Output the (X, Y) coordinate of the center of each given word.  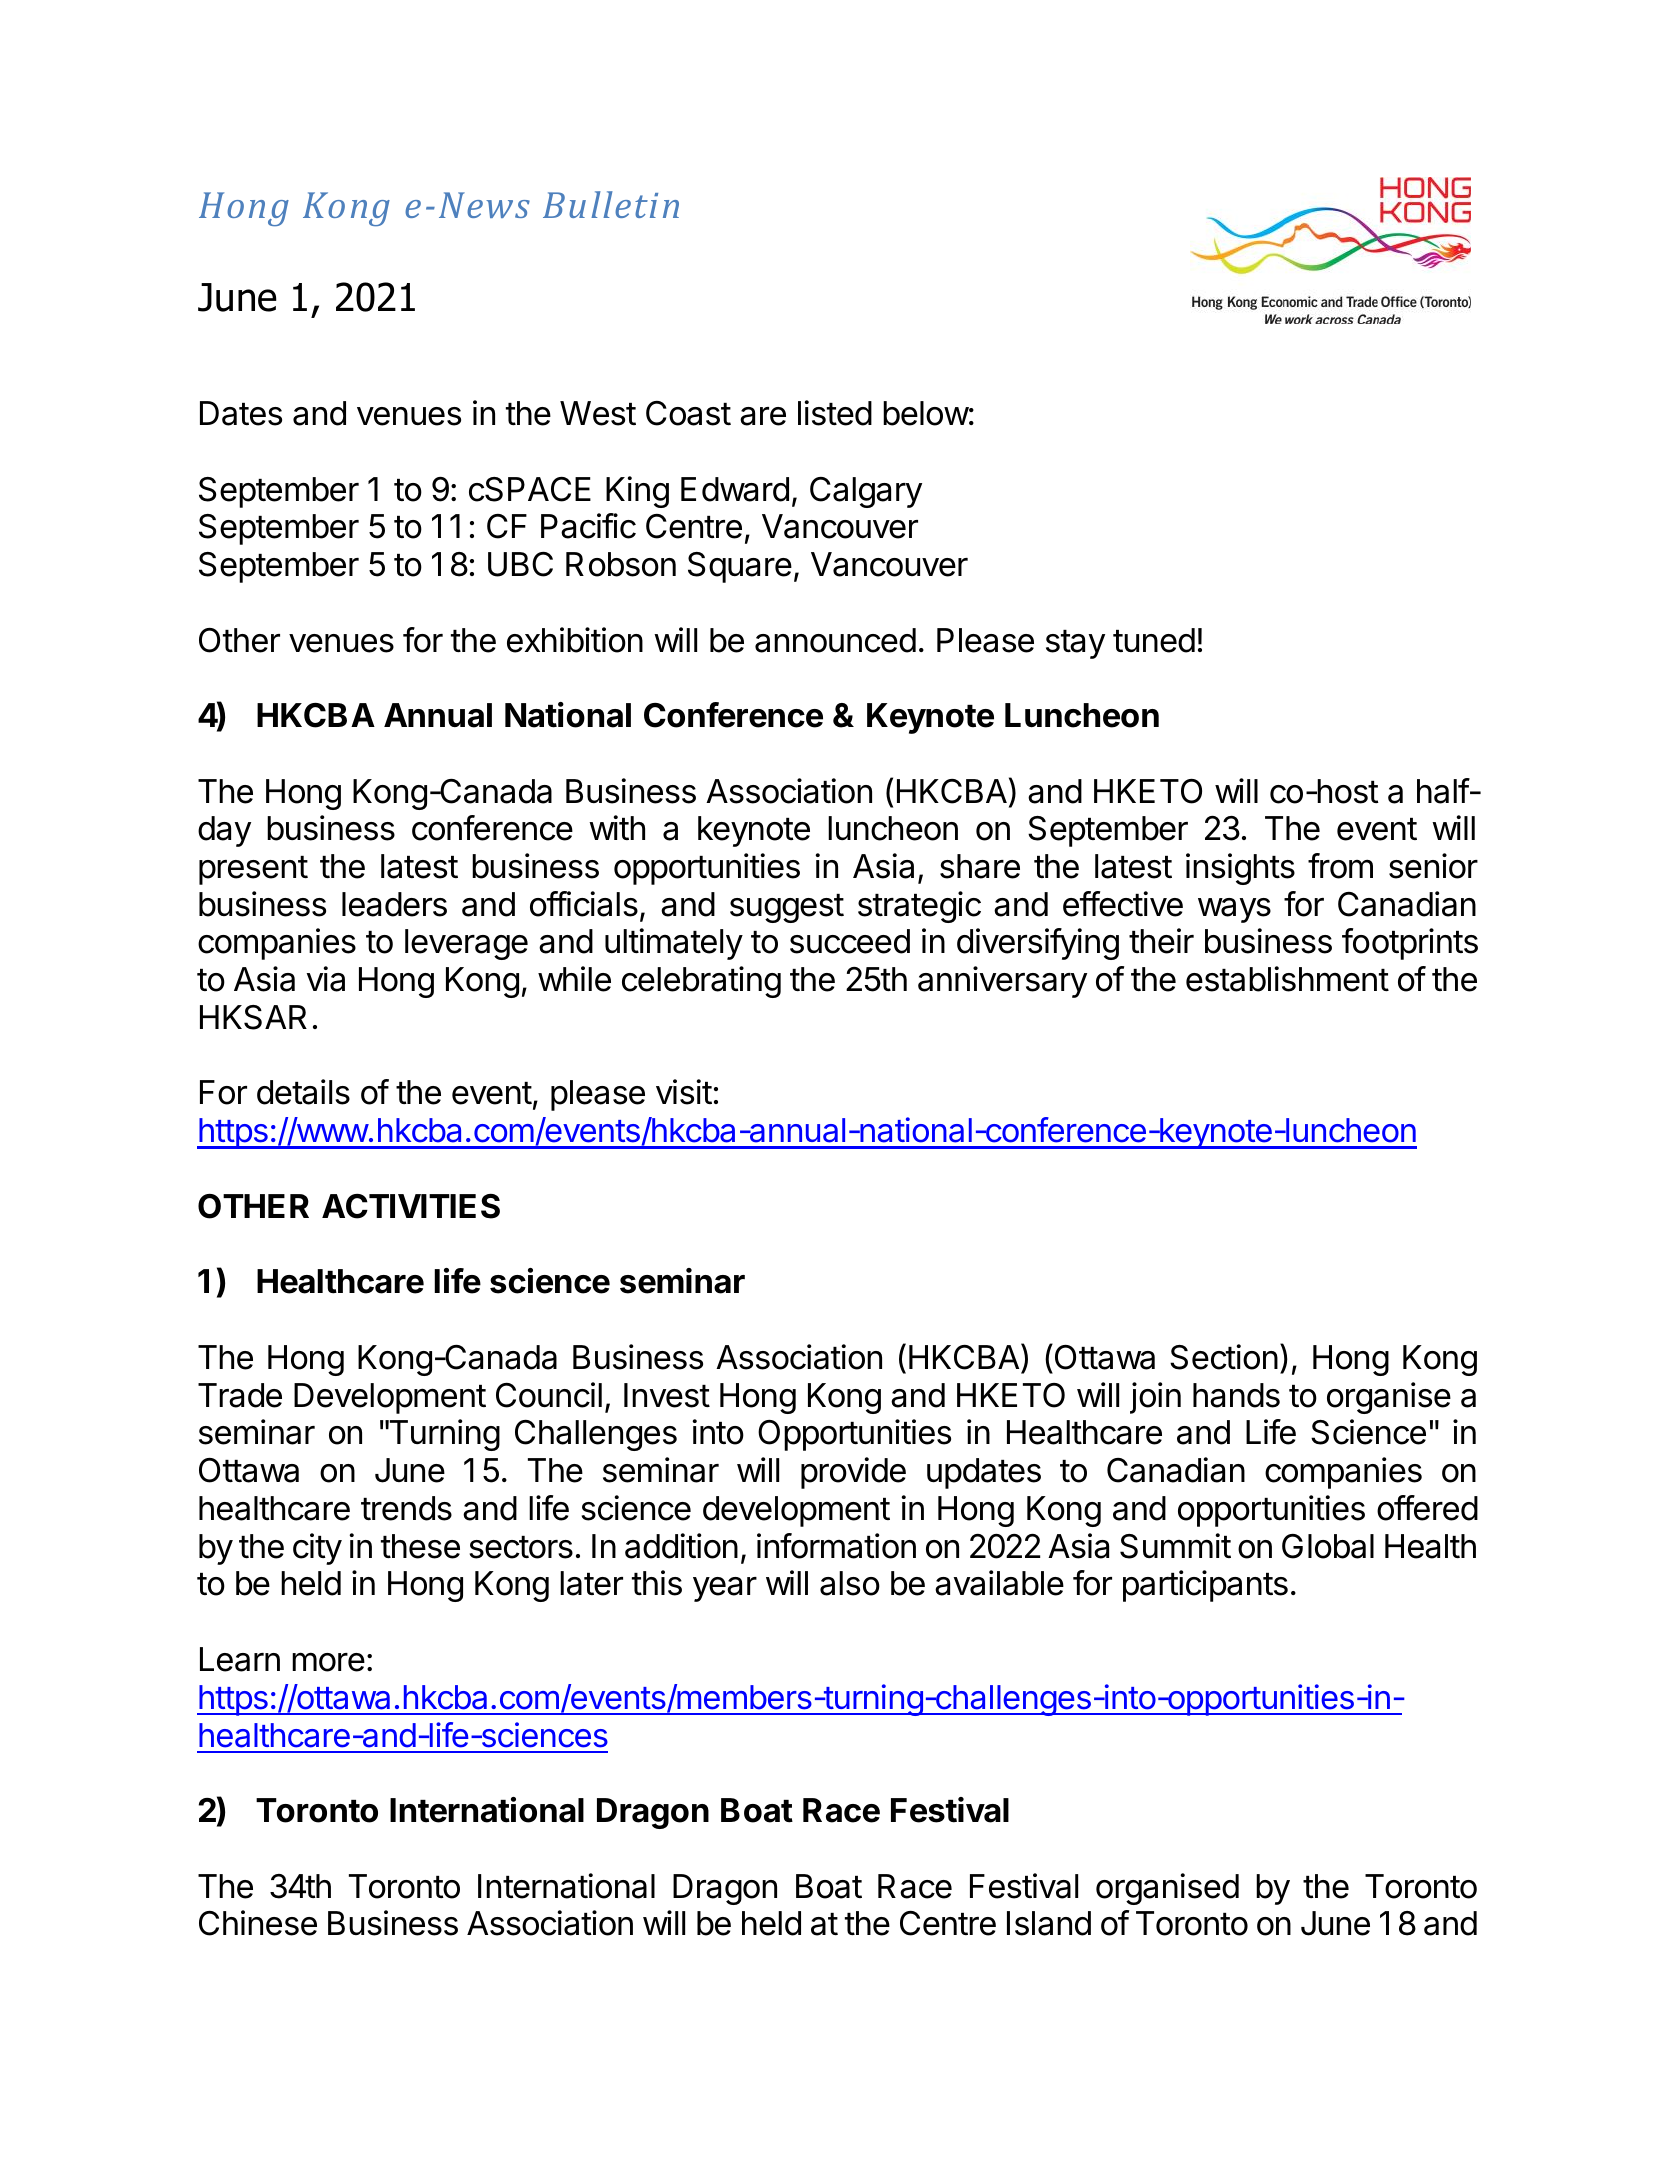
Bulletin (611, 204)
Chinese (258, 1923)
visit (684, 1092)
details (303, 1092)
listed (835, 413)
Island (1049, 1923)
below (926, 413)
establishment (1287, 979)
